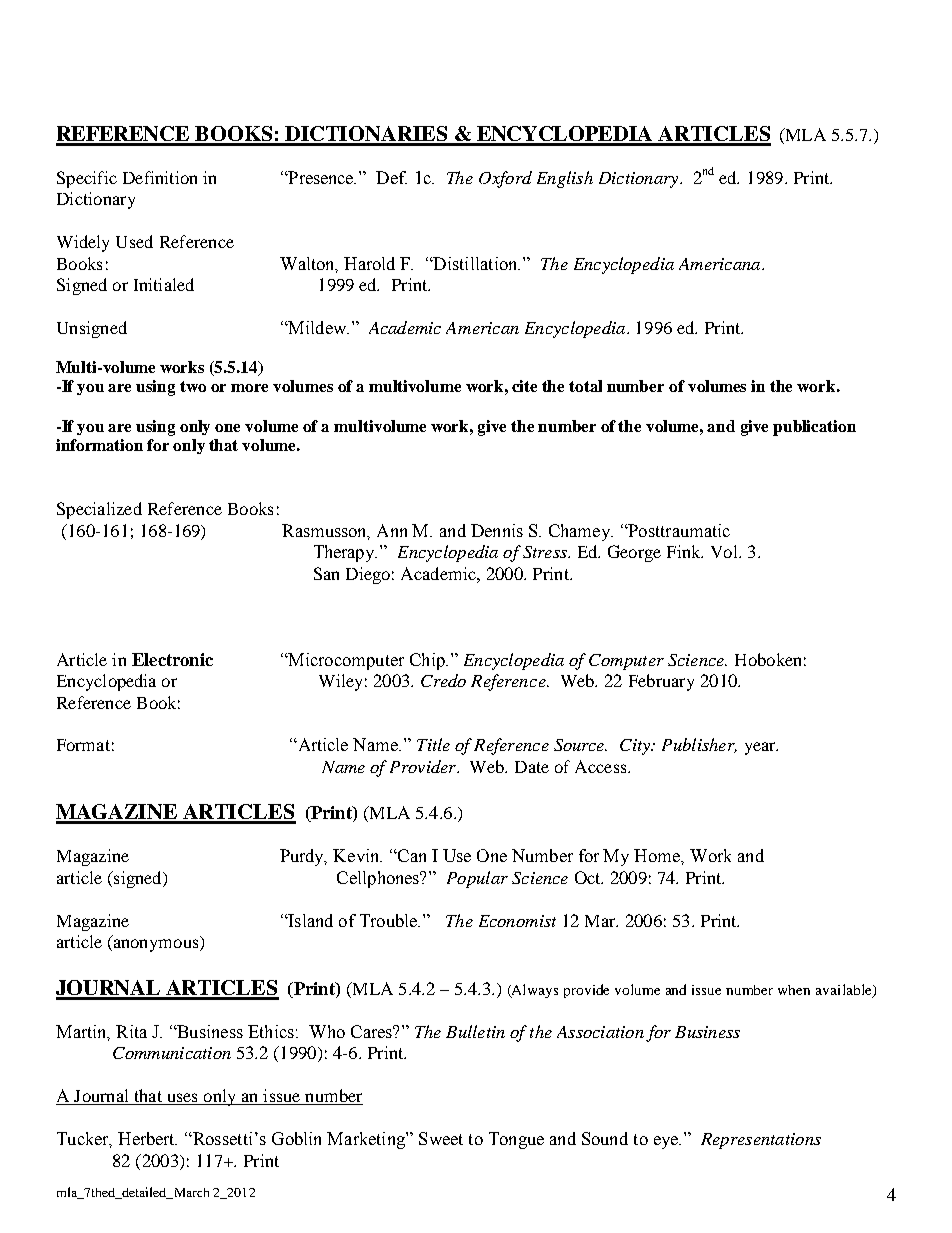  Describe the element at coordinates (477, 879) in the document. I see `Popular` at that location.
